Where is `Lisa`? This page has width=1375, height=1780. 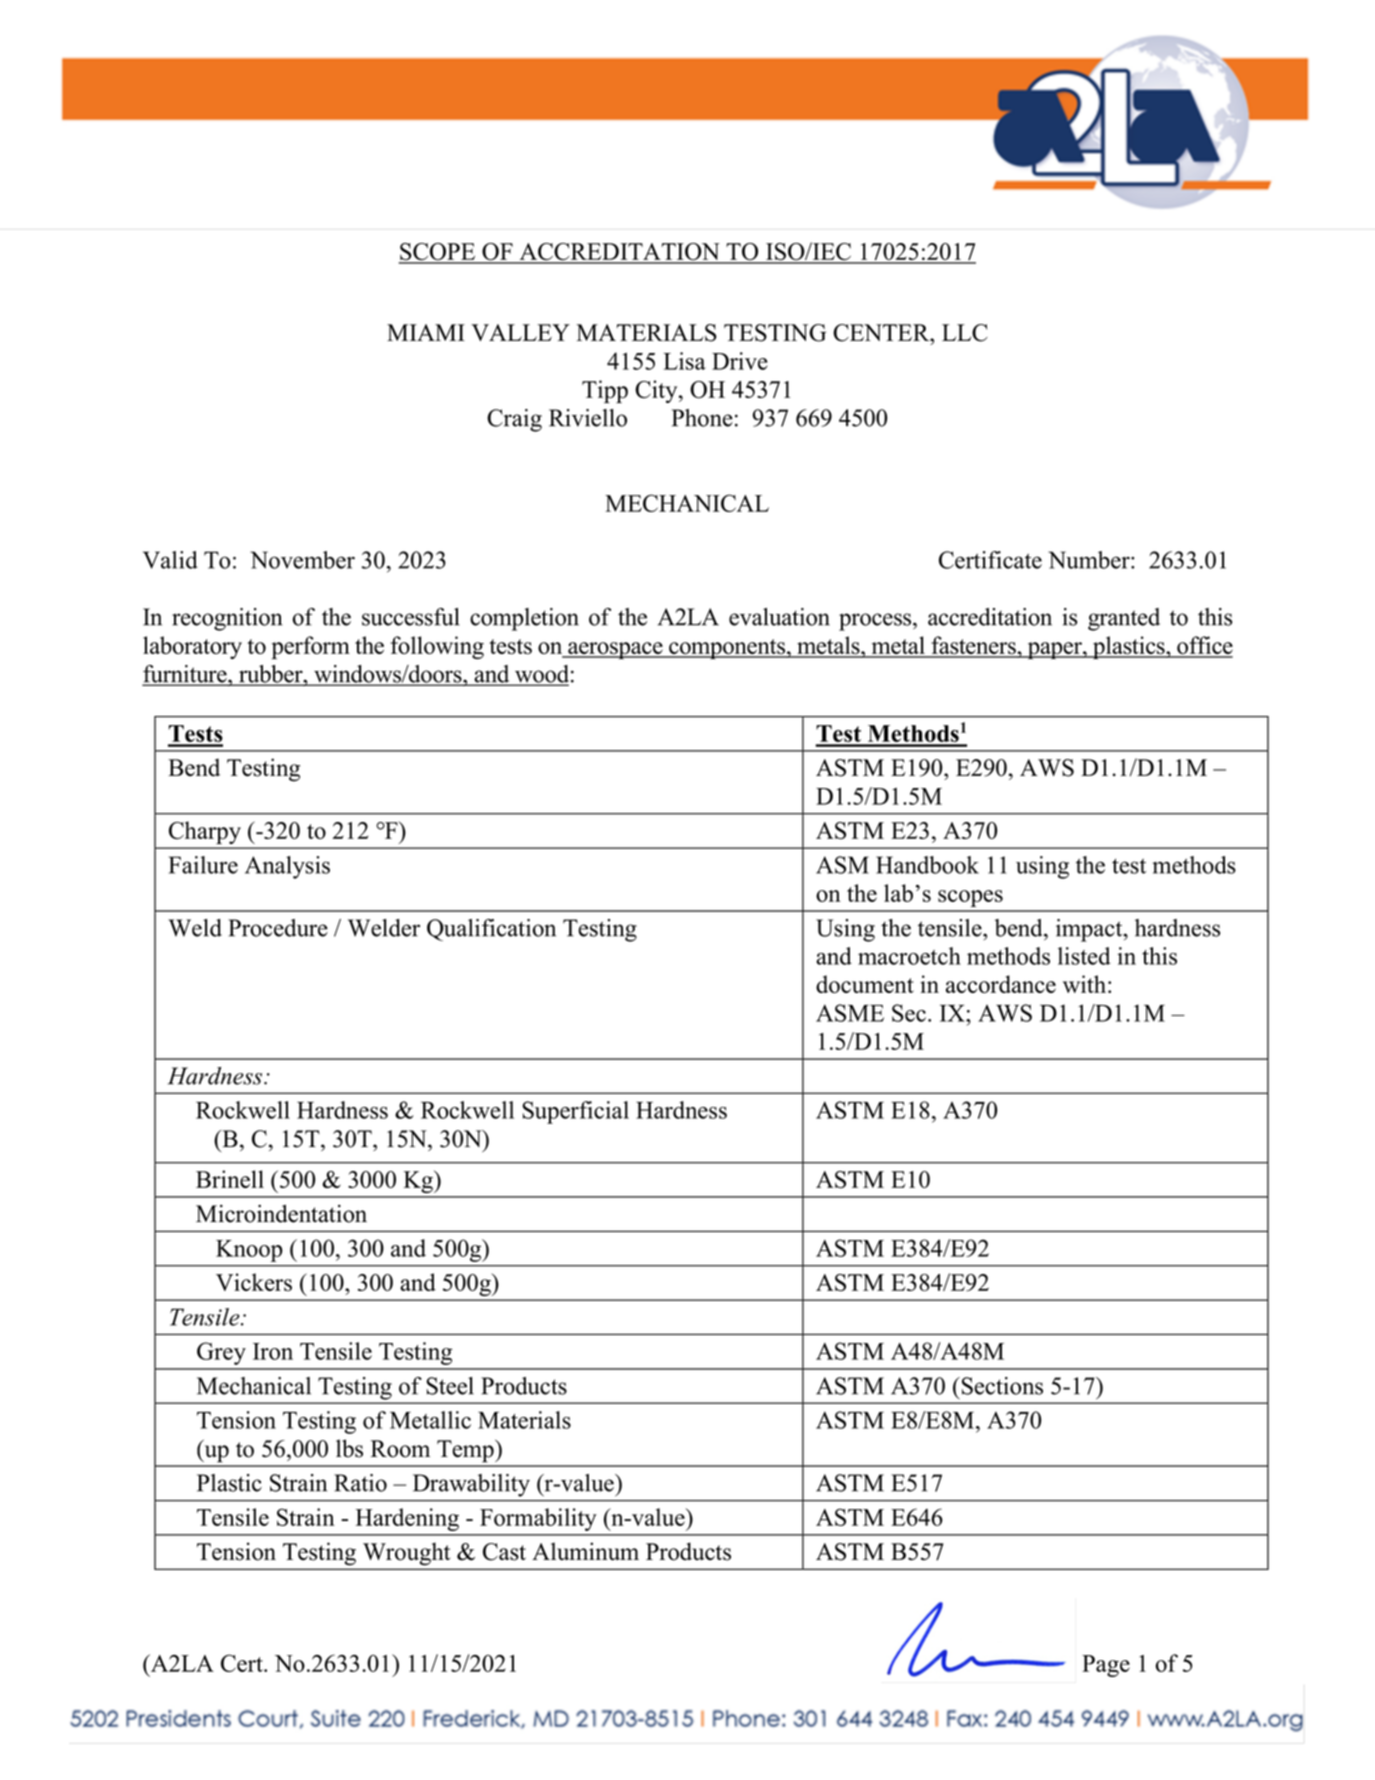
Lisa is located at coordinates (684, 361).
